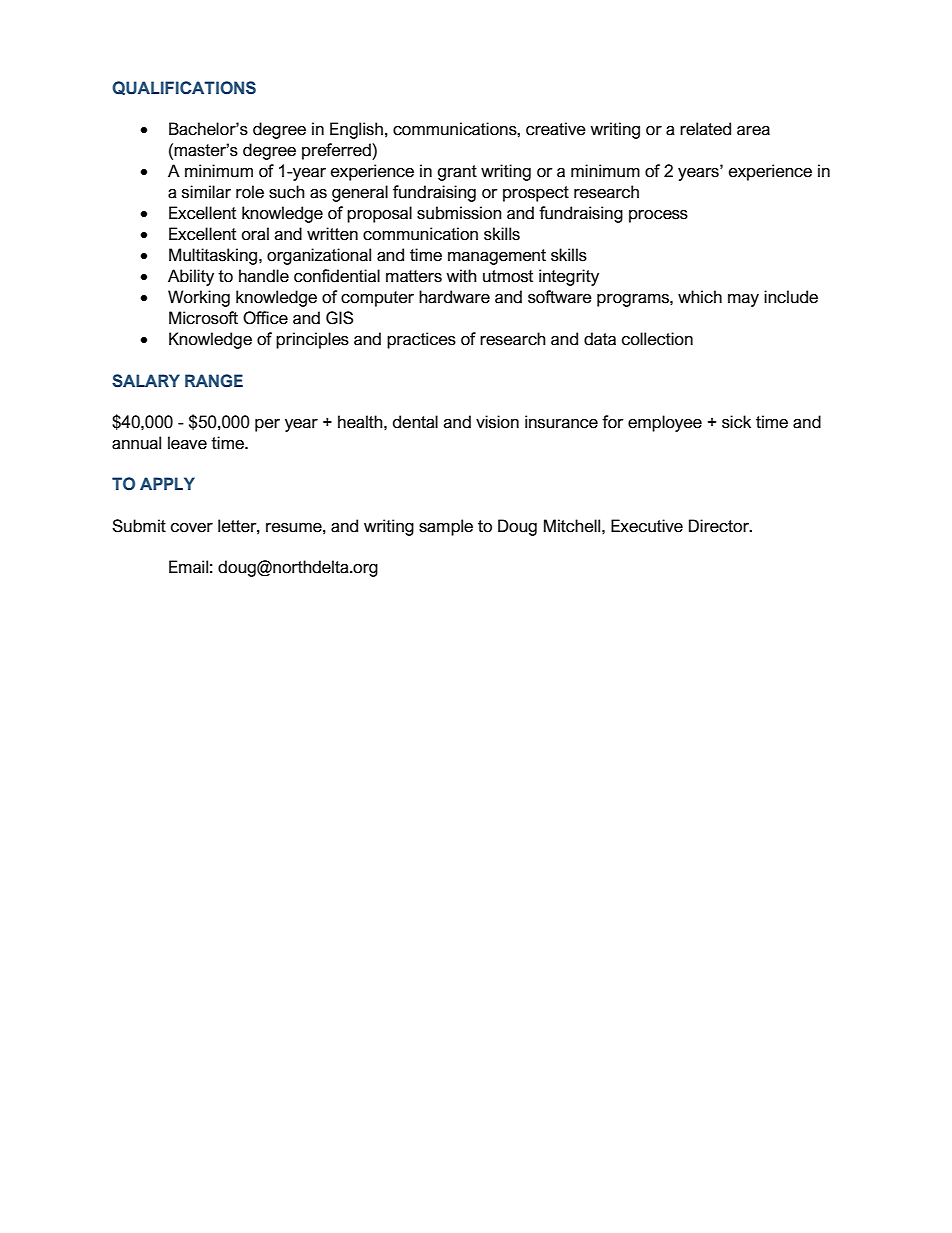 Image resolution: width=952 pixels, height=1233 pixels. Describe the element at coordinates (657, 339) in the image. I see `collection` at that location.
